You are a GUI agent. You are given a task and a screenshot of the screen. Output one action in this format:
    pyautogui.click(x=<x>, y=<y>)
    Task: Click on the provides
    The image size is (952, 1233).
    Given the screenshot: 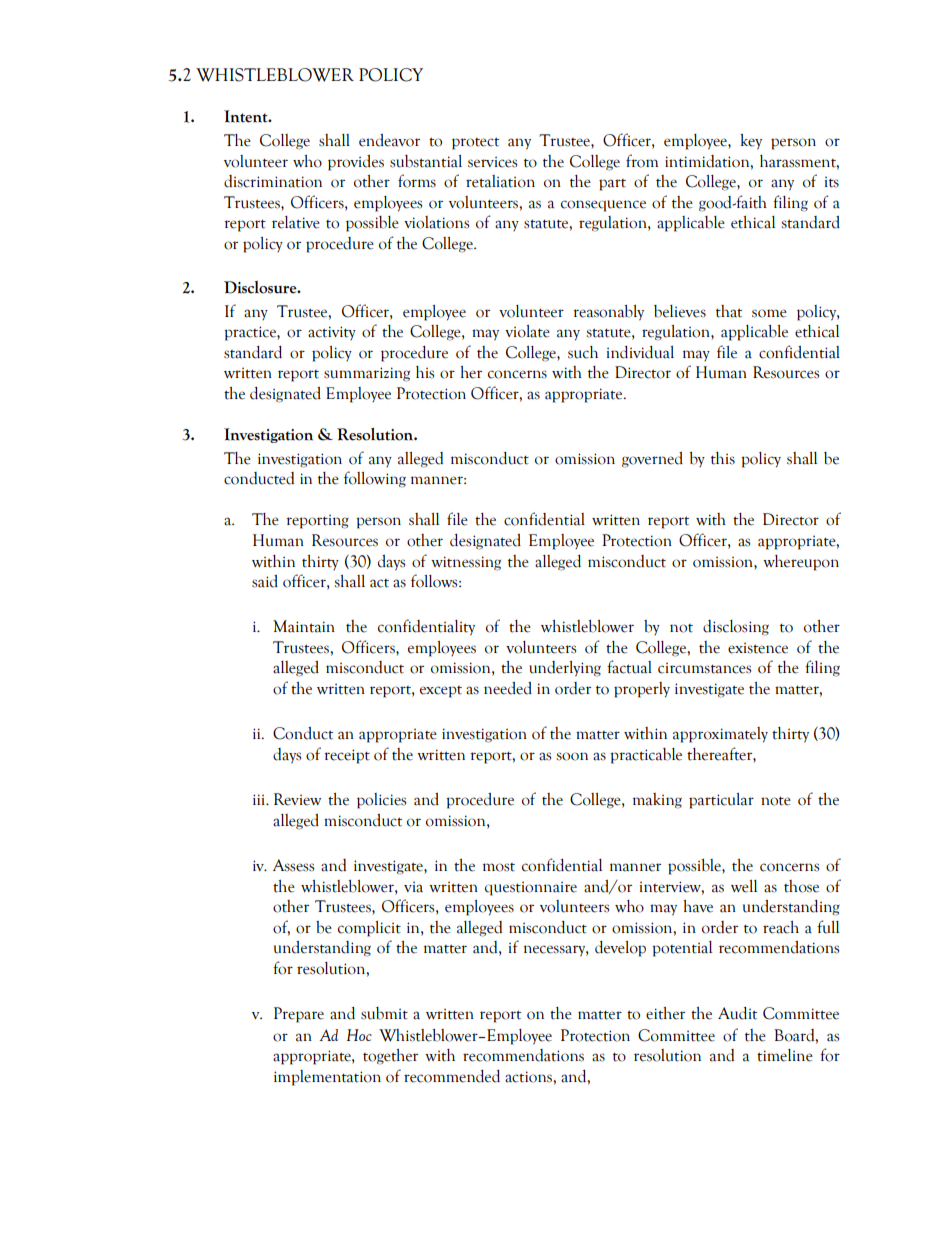 What is the action you would take?
    pyautogui.click(x=356, y=163)
